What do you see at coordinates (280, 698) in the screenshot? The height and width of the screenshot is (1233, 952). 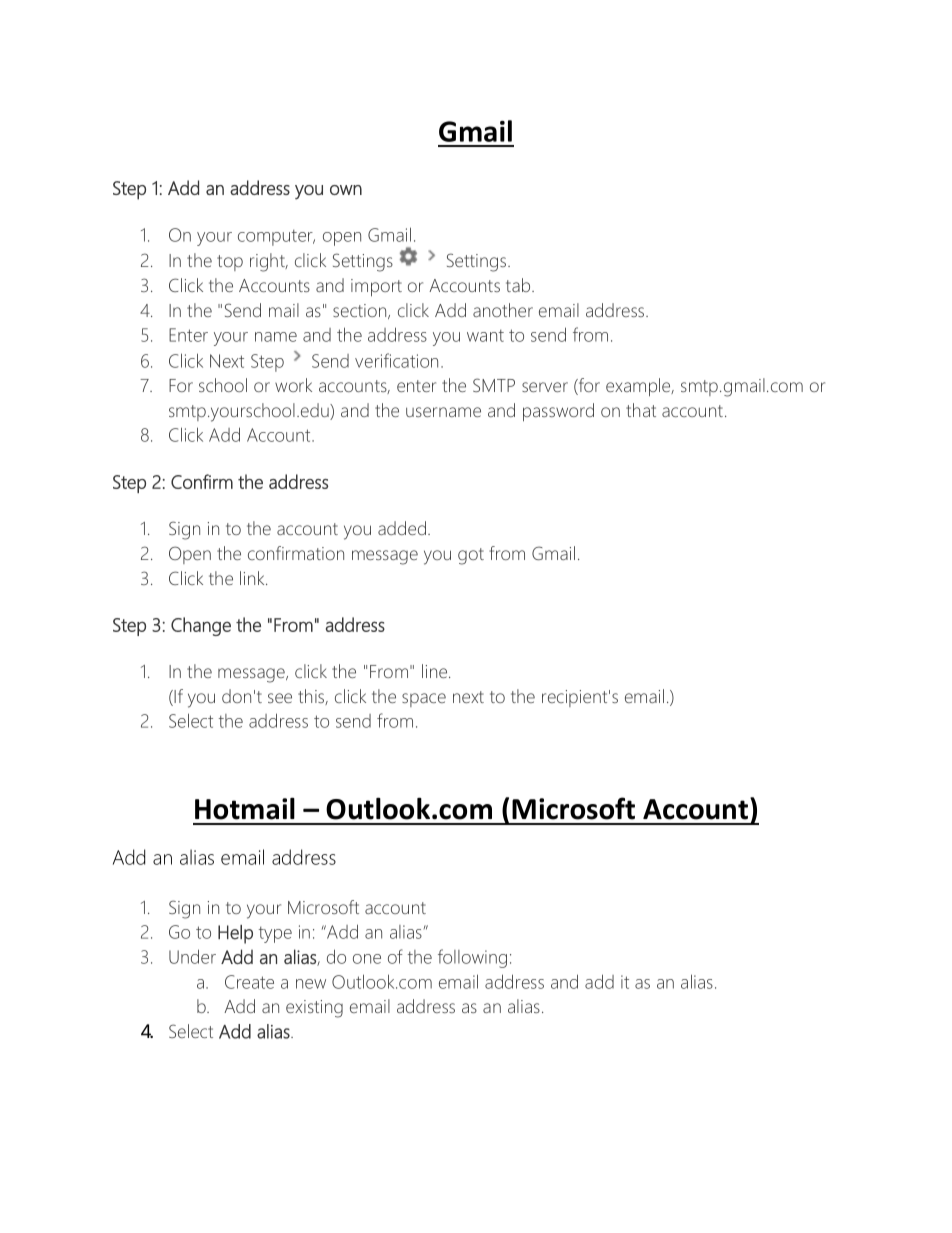 I see `see` at bounding box center [280, 698].
